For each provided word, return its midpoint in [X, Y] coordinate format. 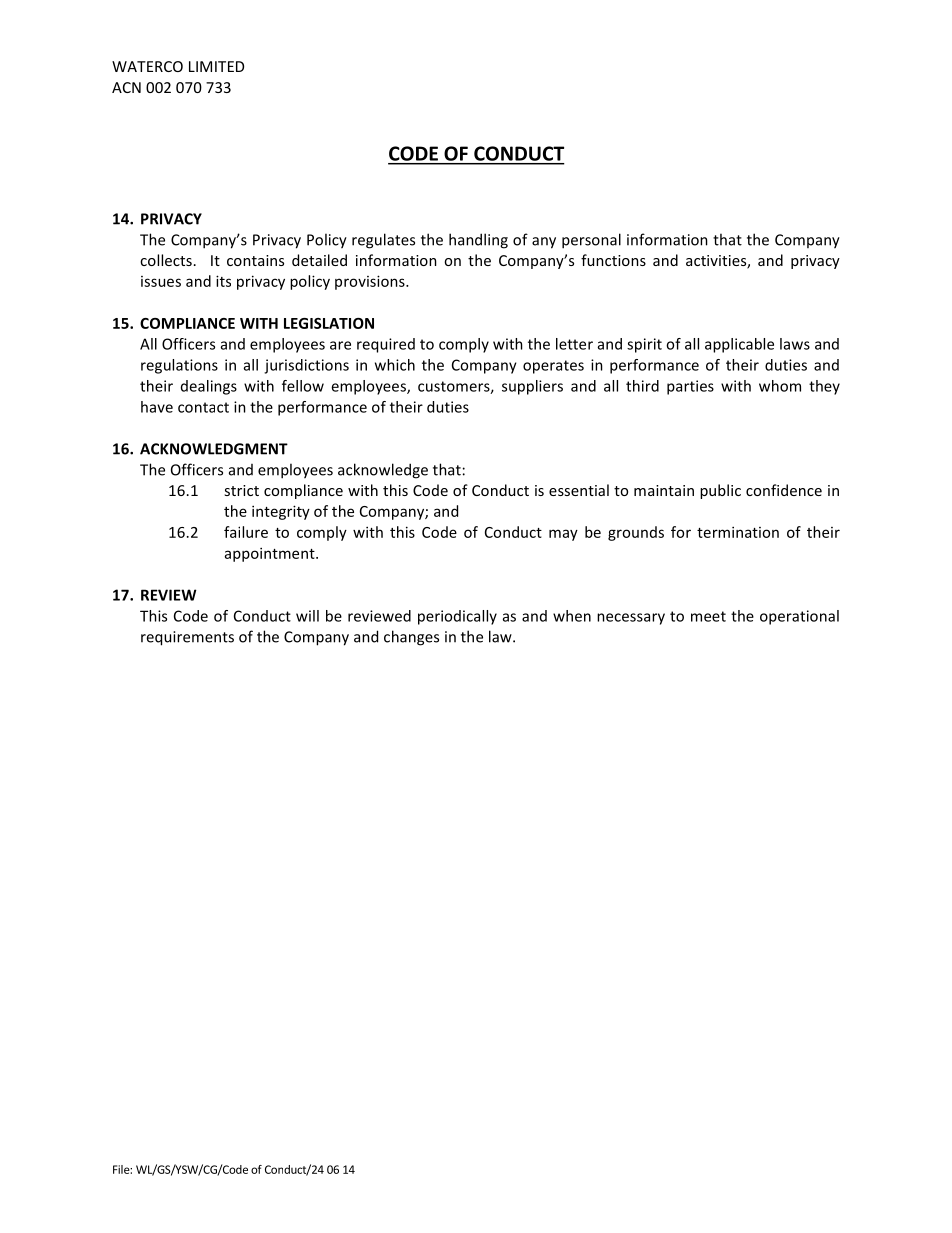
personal [591, 241]
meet [708, 616]
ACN [126, 87]
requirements [187, 638]
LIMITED [216, 66]
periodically [457, 617]
